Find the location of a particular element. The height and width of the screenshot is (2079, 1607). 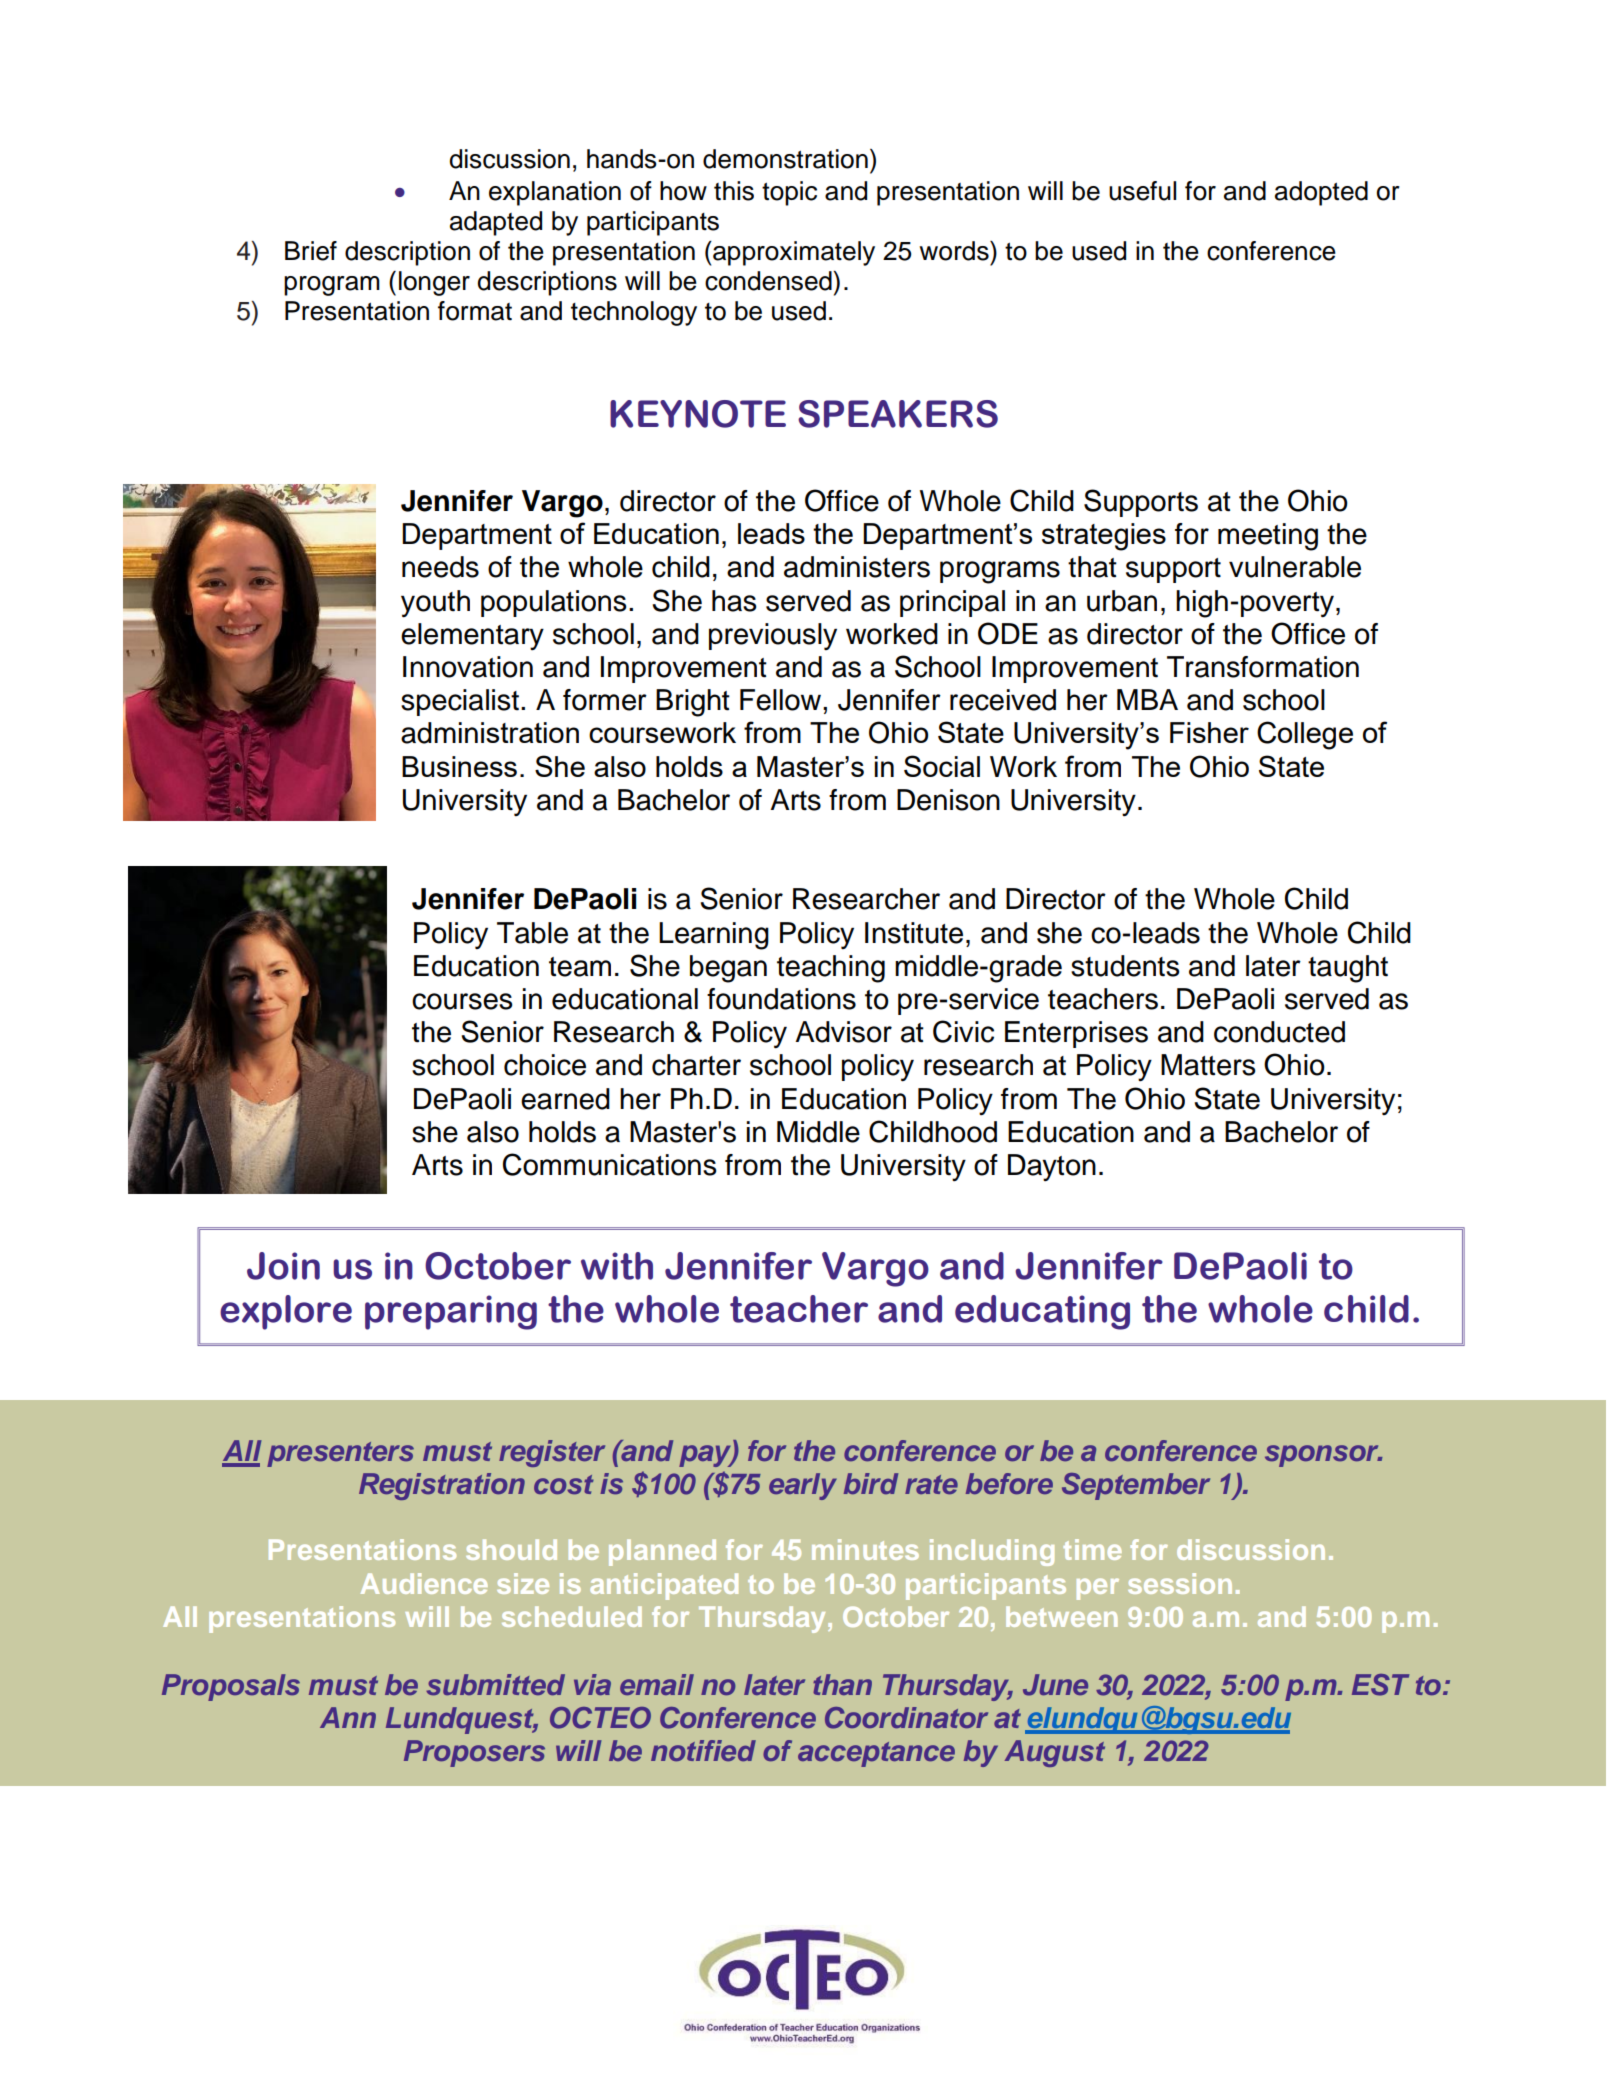

Dayton is located at coordinates (1052, 1167).
